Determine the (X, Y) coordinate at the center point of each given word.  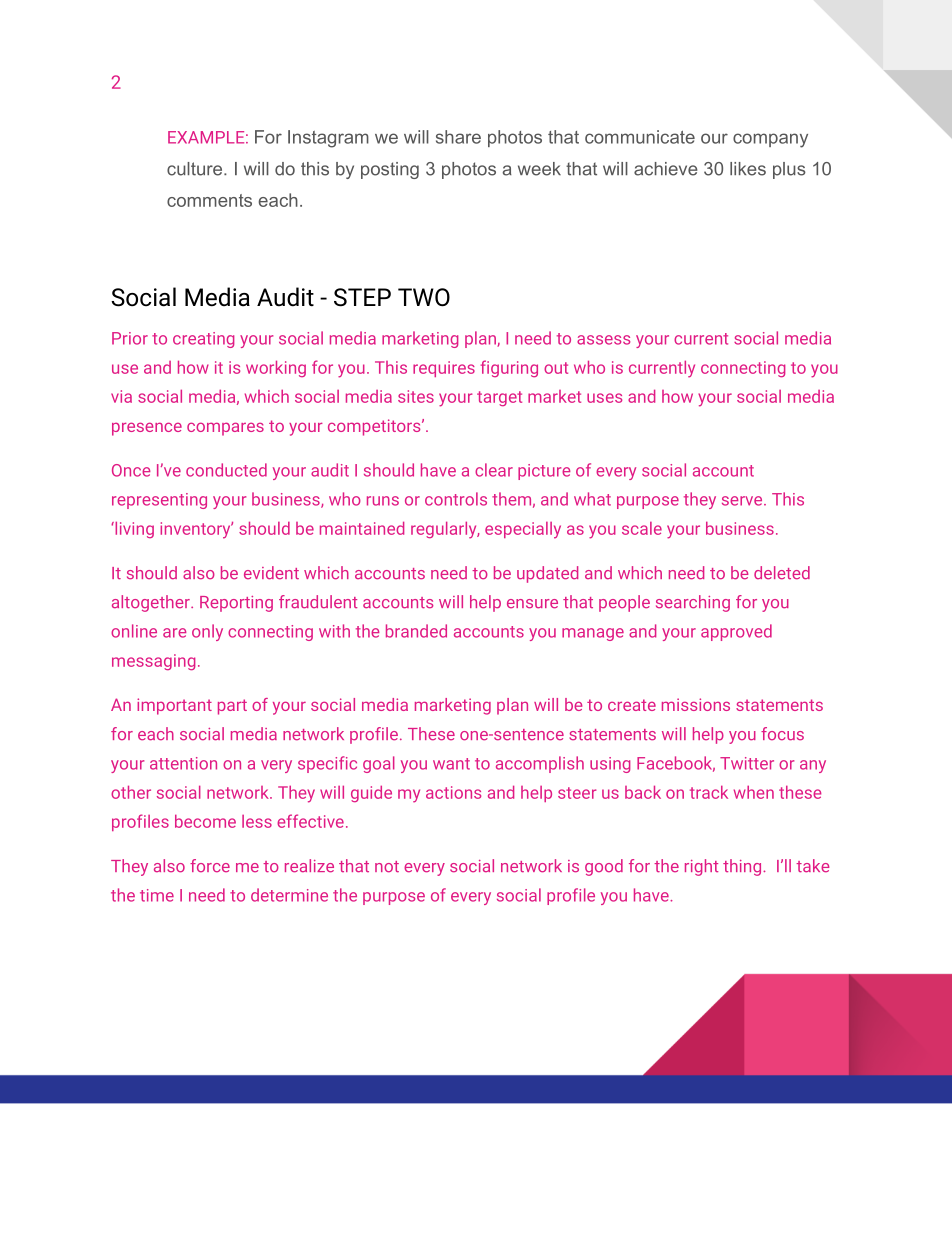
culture (196, 169)
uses (604, 398)
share (458, 137)
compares (225, 429)
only (207, 632)
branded (416, 631)
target (499, 398)
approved (736, 632)
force (210, 866)
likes (748, 169)
